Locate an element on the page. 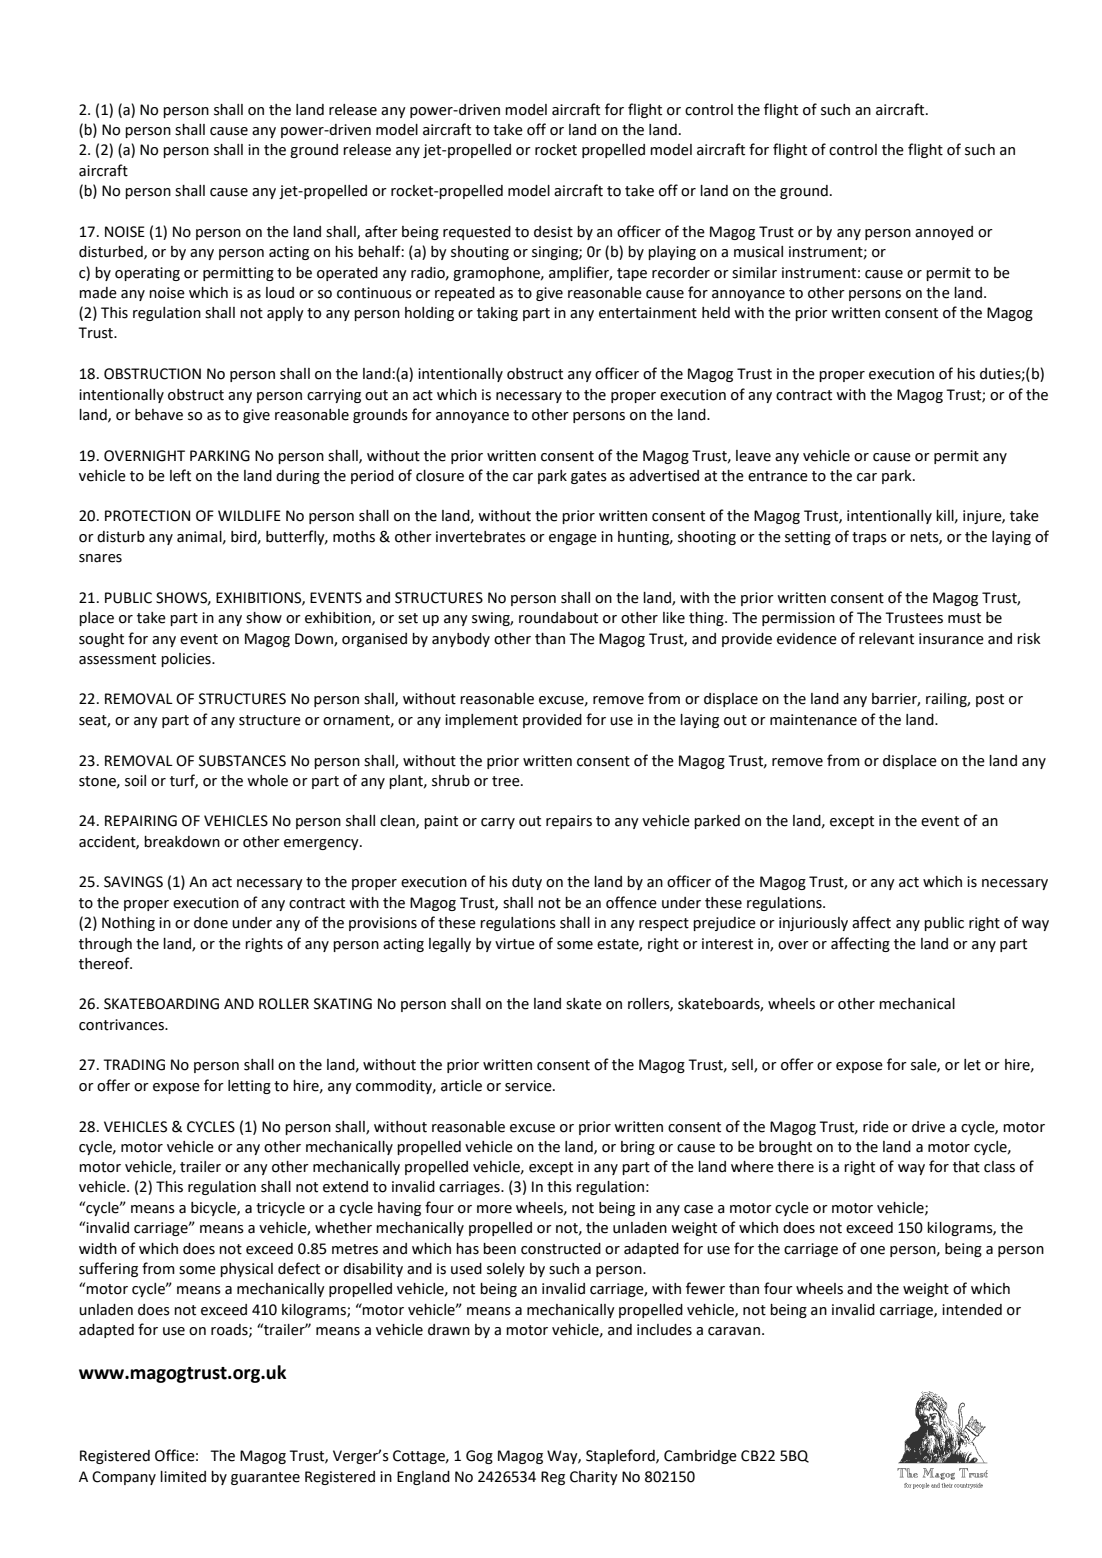  desist is located at coordinates (553, 232).
